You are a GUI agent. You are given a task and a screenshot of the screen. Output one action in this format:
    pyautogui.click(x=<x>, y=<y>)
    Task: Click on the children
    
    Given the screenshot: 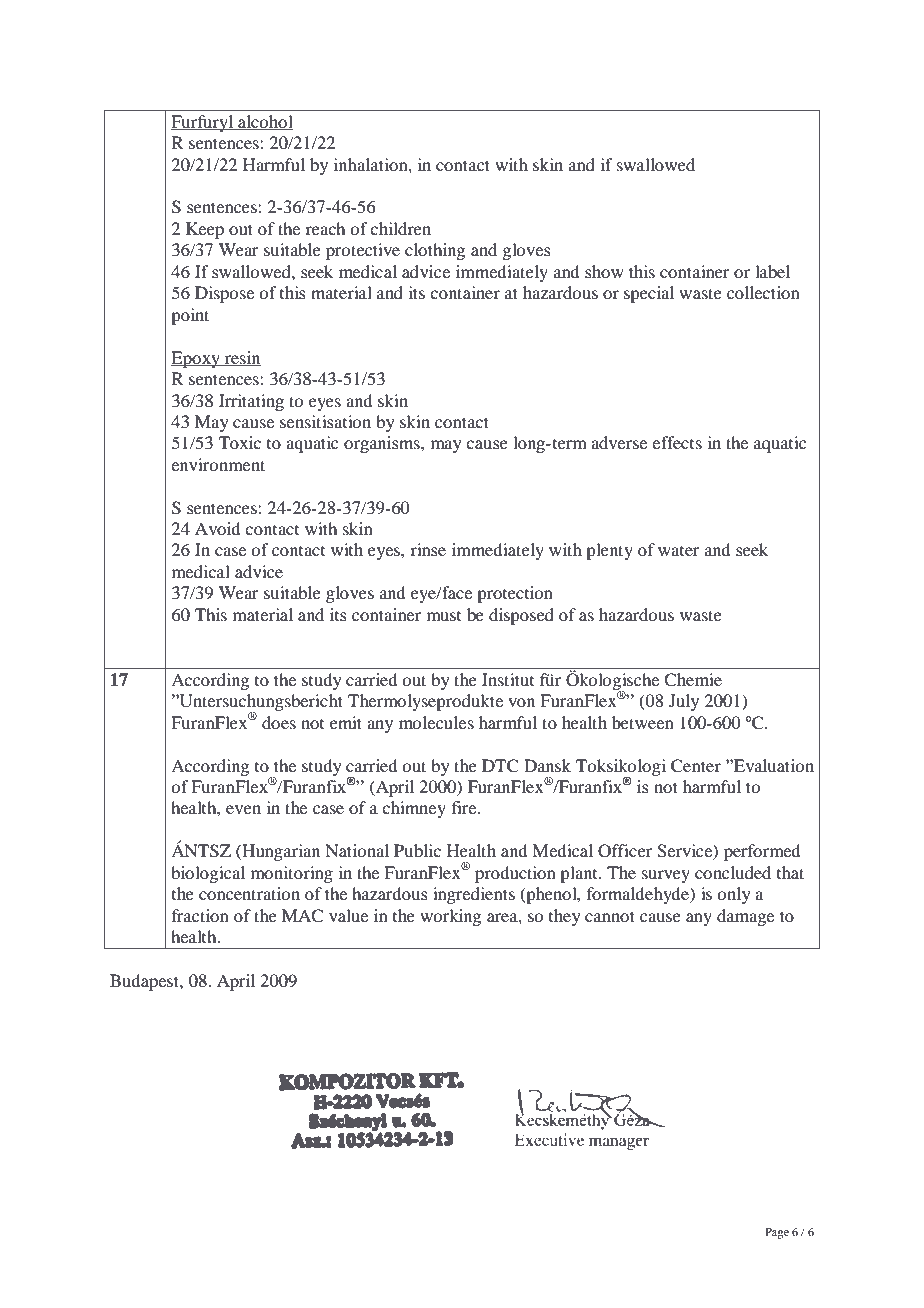 What is the action you would take?
    pyautogui.click(x=400, y=228)
